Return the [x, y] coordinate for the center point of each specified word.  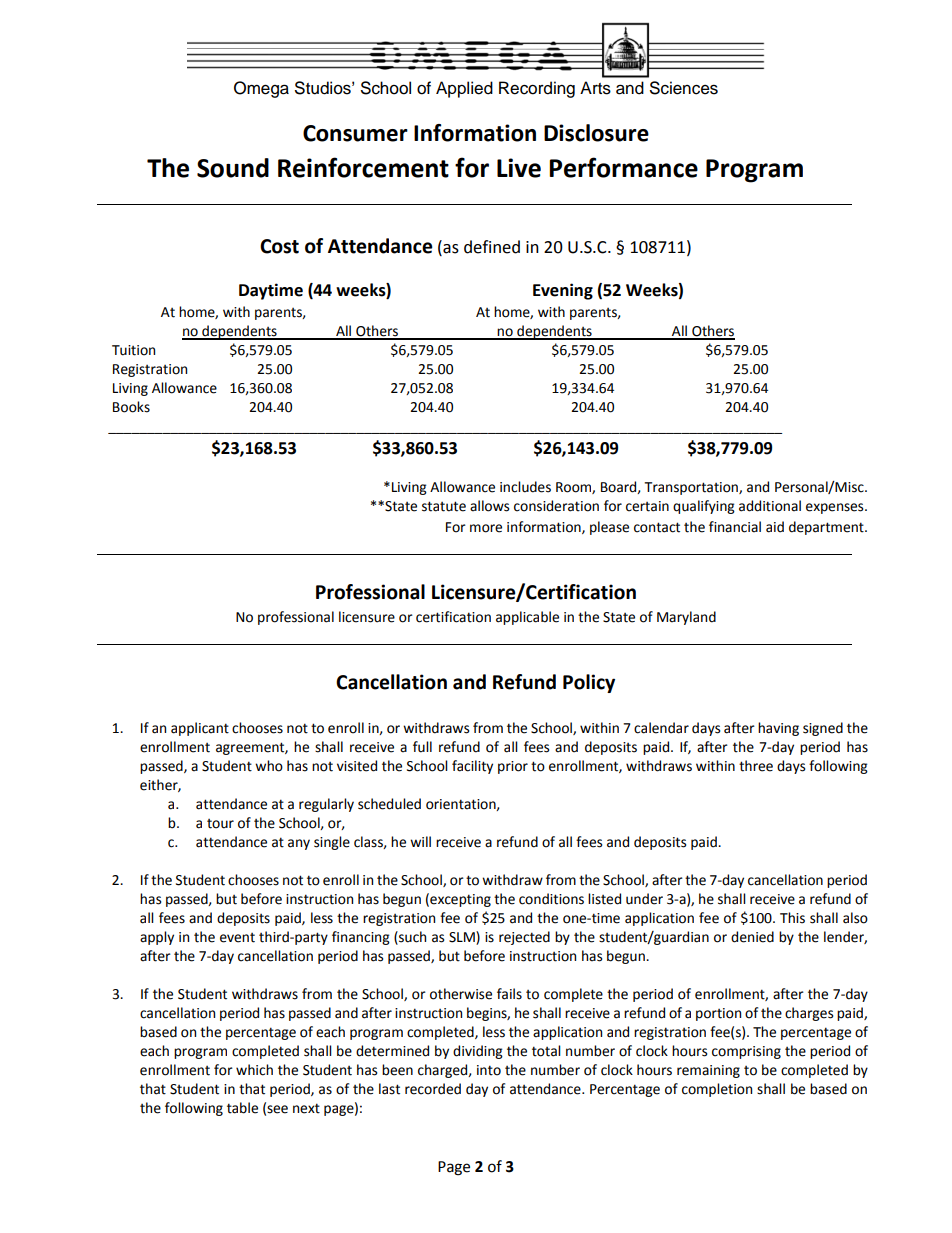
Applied [464, 89]
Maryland [686, 618]
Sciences [684, 88]
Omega [261, 89]
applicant [200, 729]
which [254, 1070]
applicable [527, 618]
